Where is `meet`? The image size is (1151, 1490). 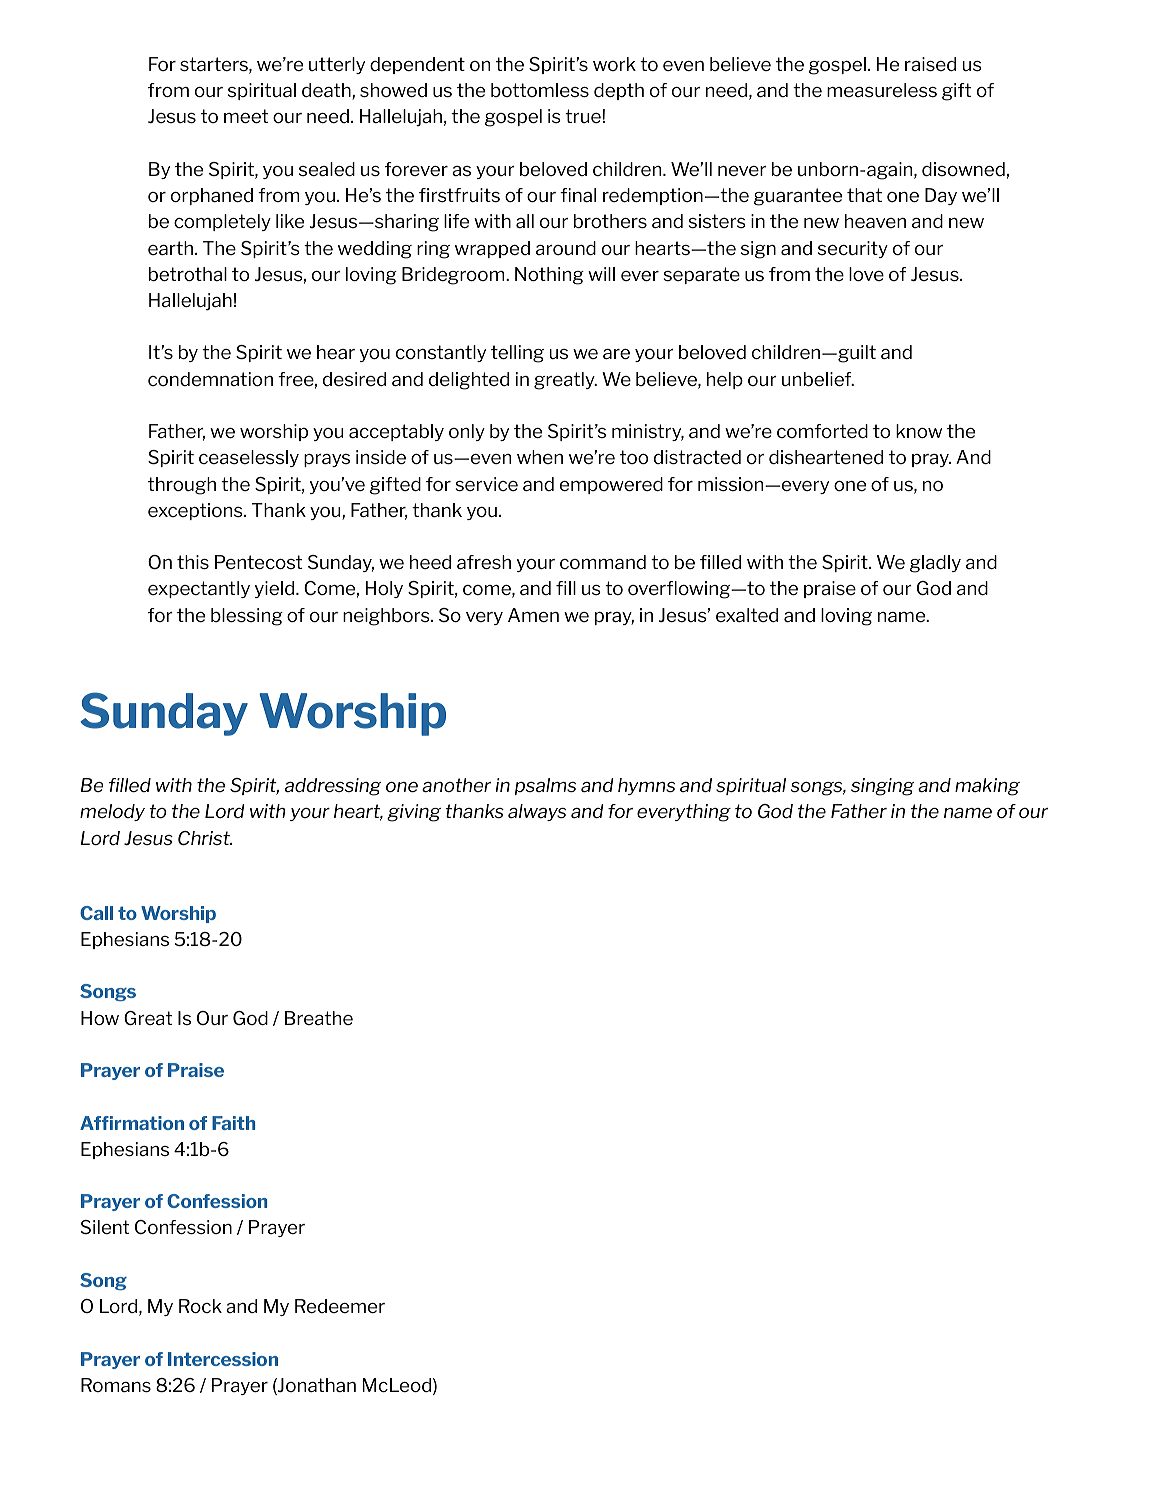 meet is located at coordinates (246, 116).
